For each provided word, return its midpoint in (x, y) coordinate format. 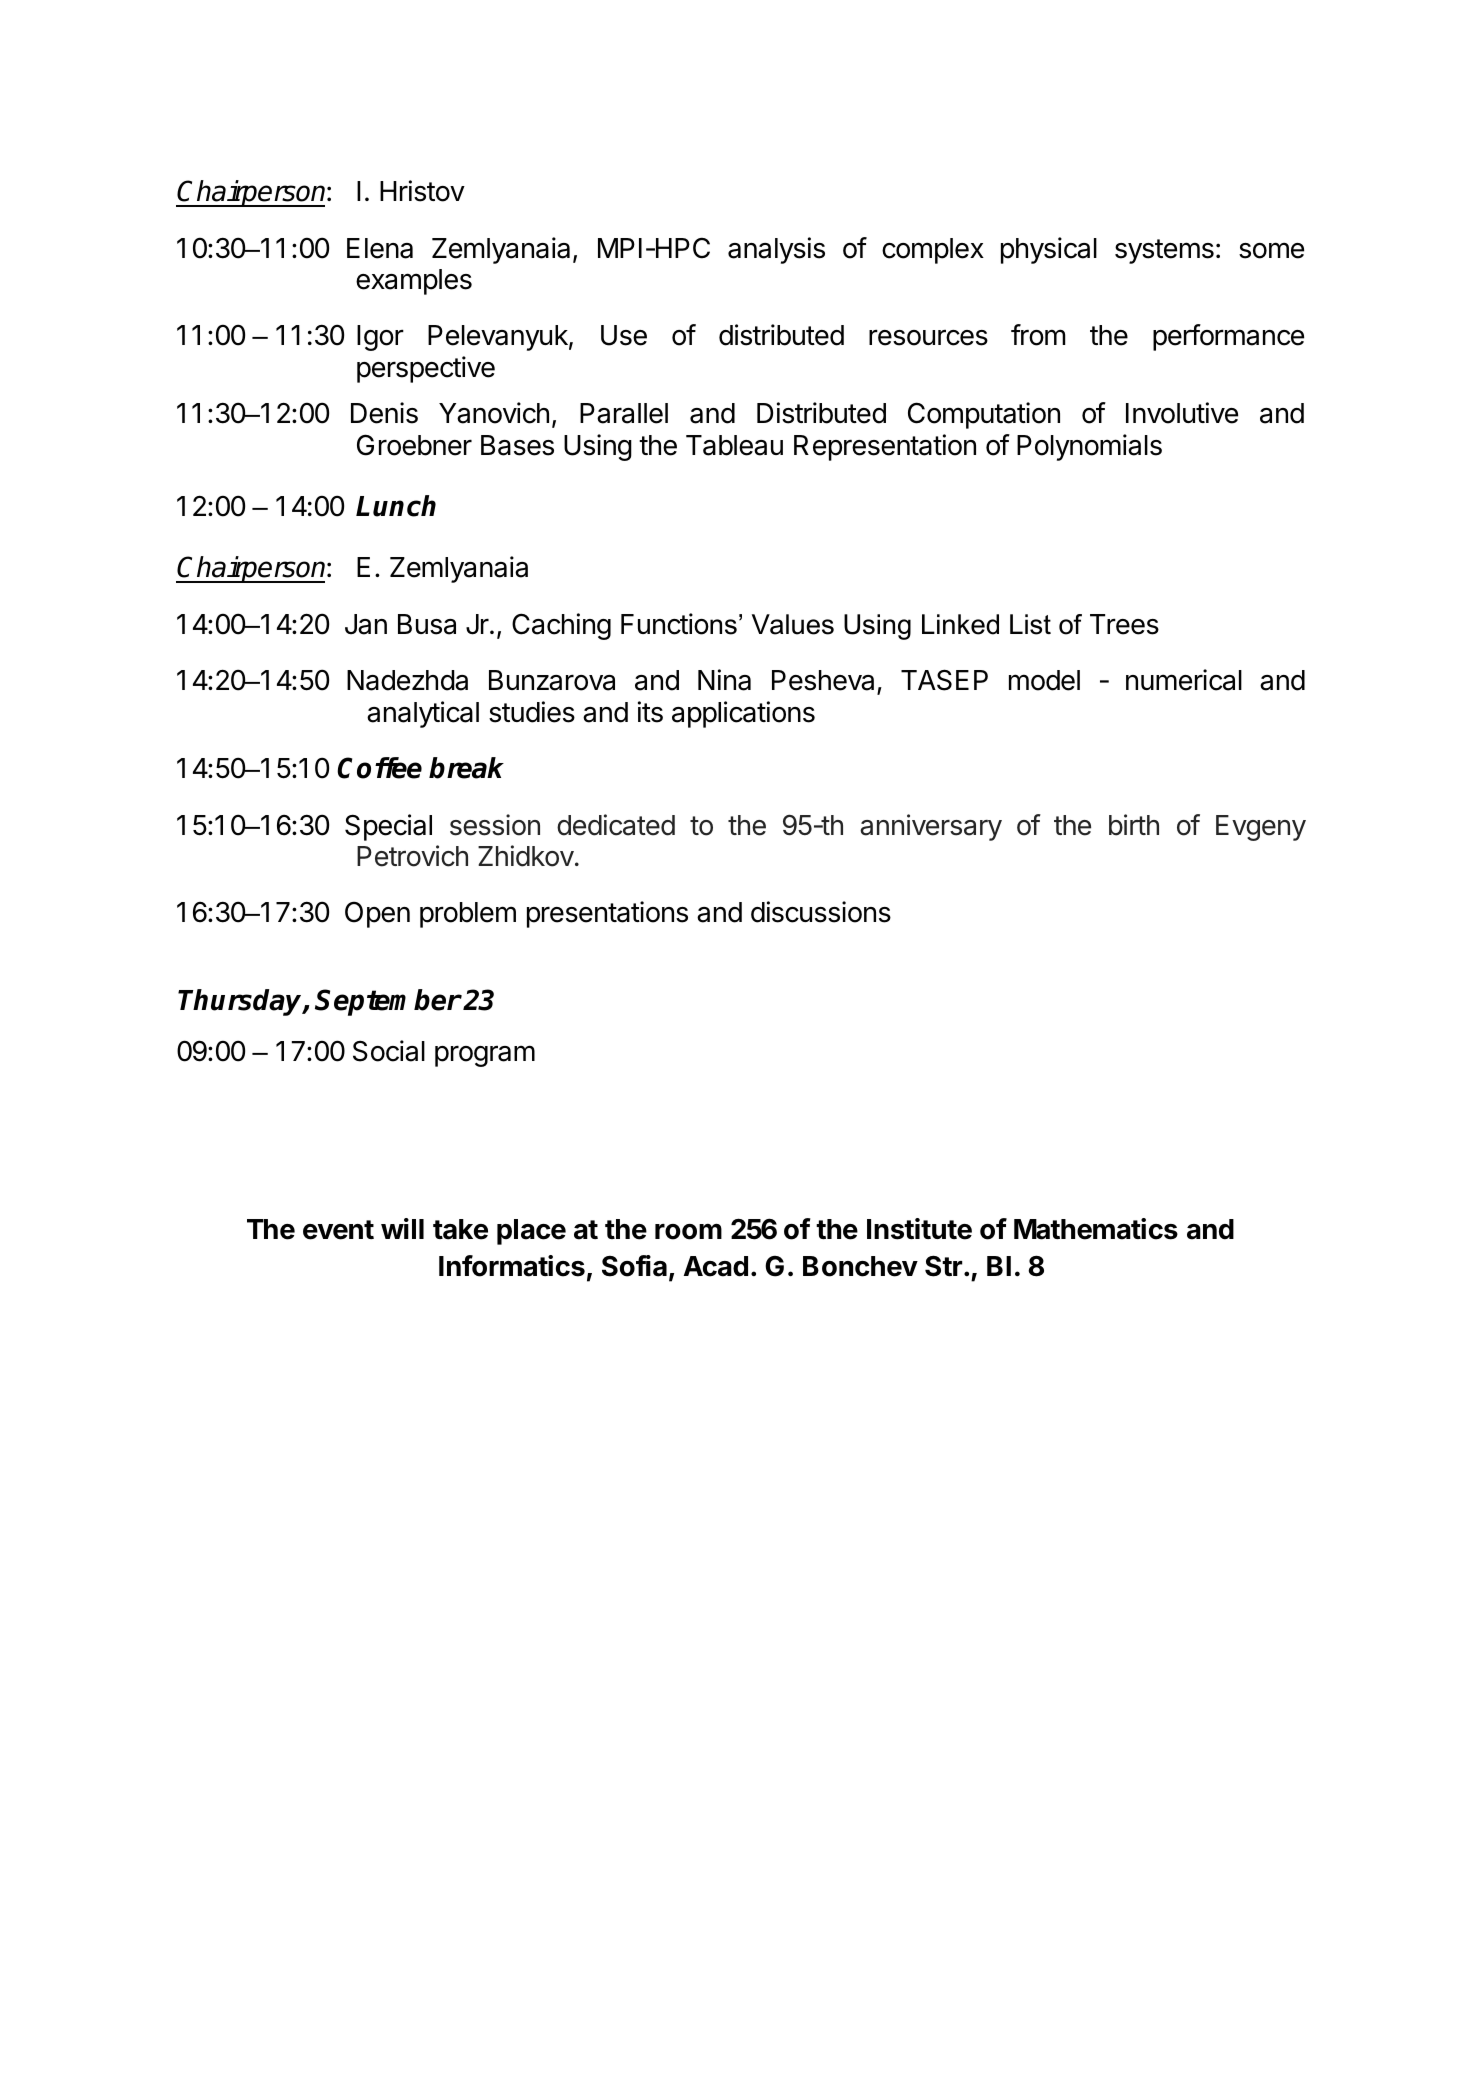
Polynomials (1089, 447)
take (460, 1229)
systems (1164, 251)
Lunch (396, 506)
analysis (776, 250)
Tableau (734, 445)
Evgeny (1261, 828)
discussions (821, 912)
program (485, 1056)
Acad (716, 1266)
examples (414, 282)
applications (743, 714)
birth (1134, 825)
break (466, 768)
